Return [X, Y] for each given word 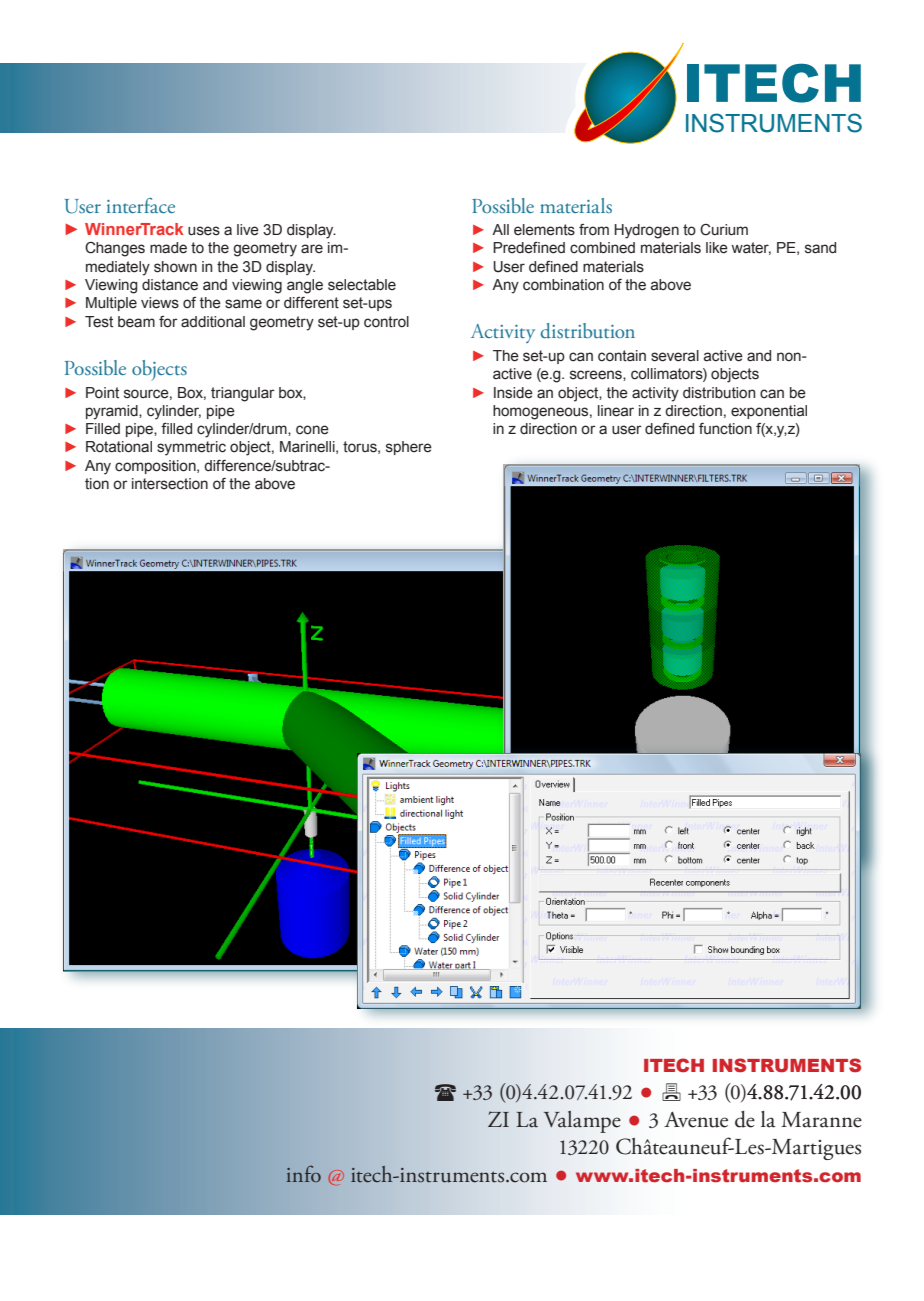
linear [616, 411]
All [500, 229]
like [717, 248]
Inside [513, 393]
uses [204, 231]
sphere [409, 448]
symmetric [191, 448]
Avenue [696, 1119]
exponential [769, 412]
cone [312, 430]
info [304, 1174]
